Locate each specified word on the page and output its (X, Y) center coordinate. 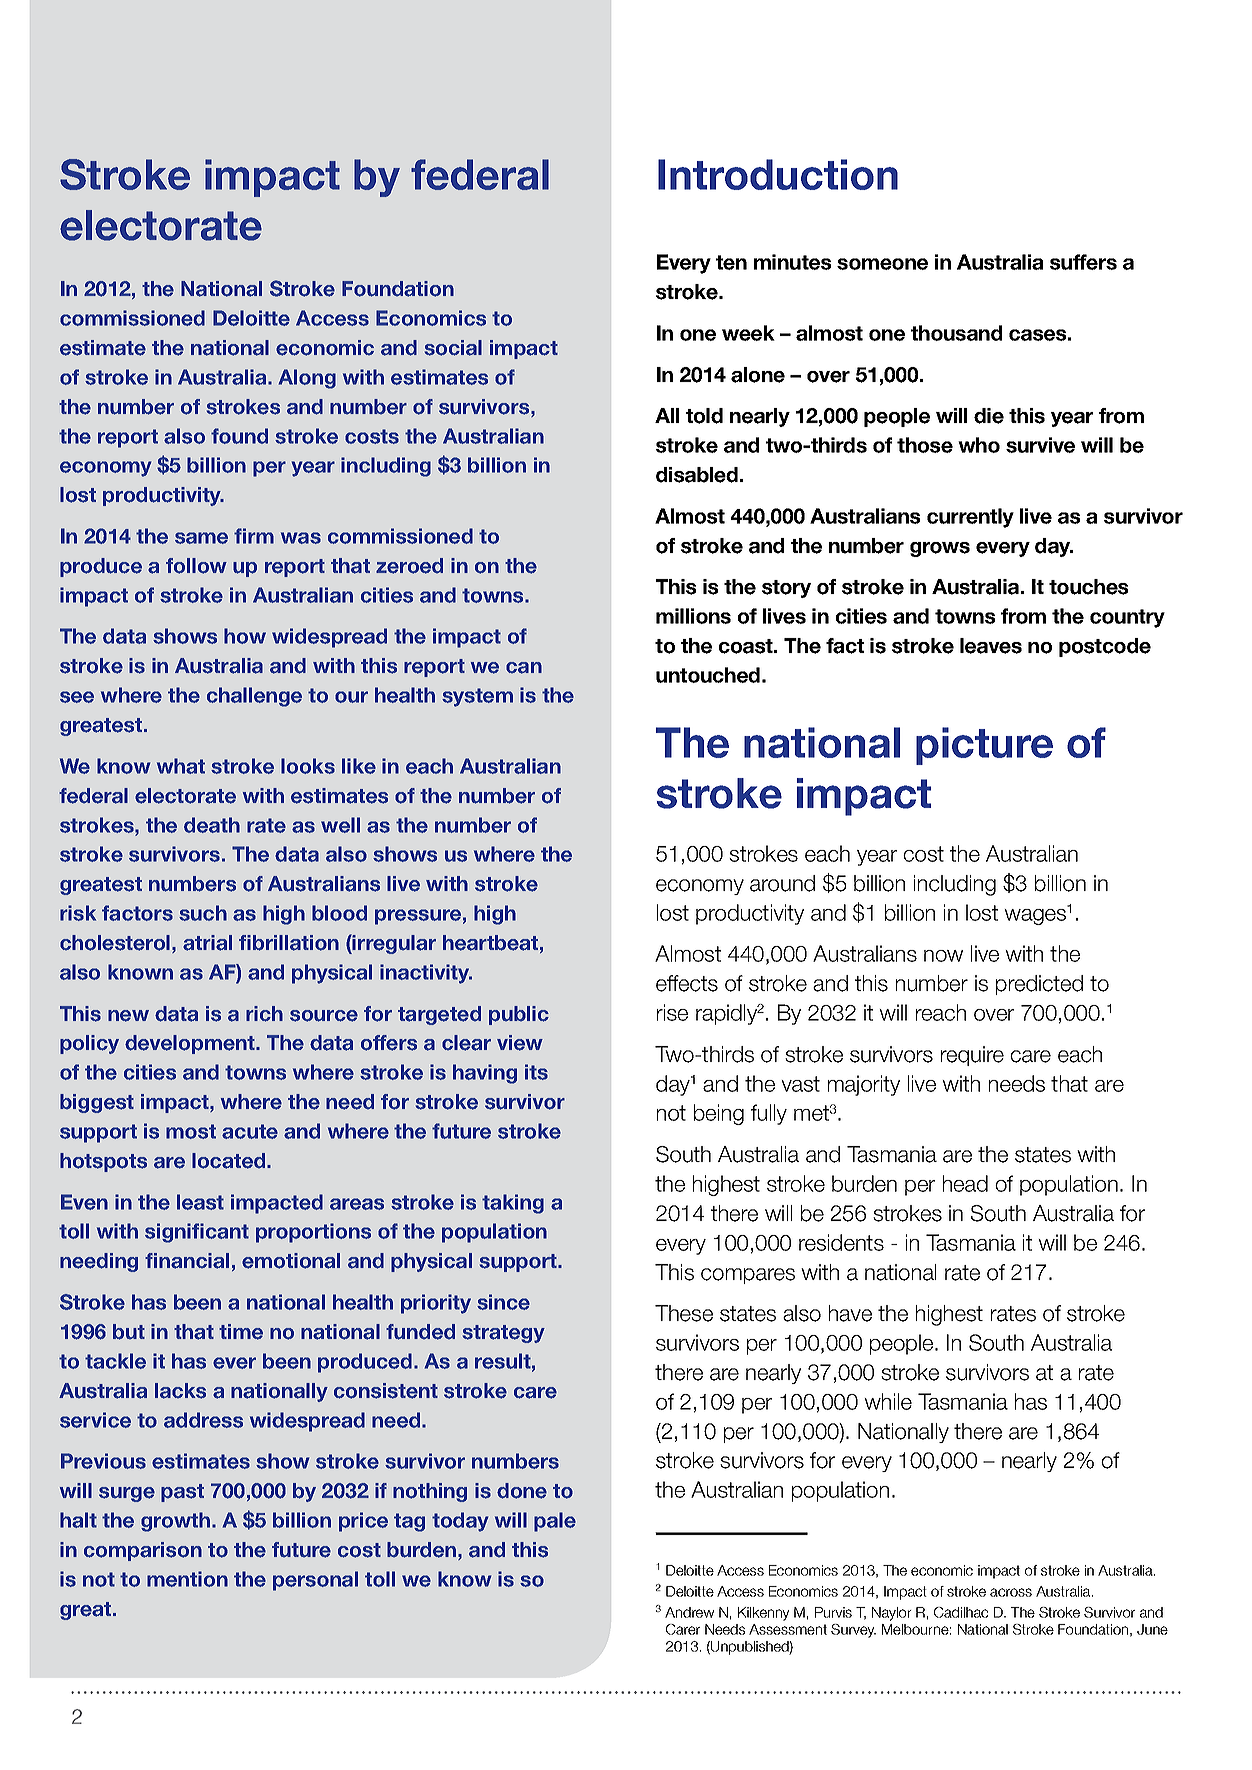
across (1011, 1592)
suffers (1083, 262)
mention (187, 1579)
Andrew (689, 1612)
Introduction (778, 174)
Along (307, 379)
